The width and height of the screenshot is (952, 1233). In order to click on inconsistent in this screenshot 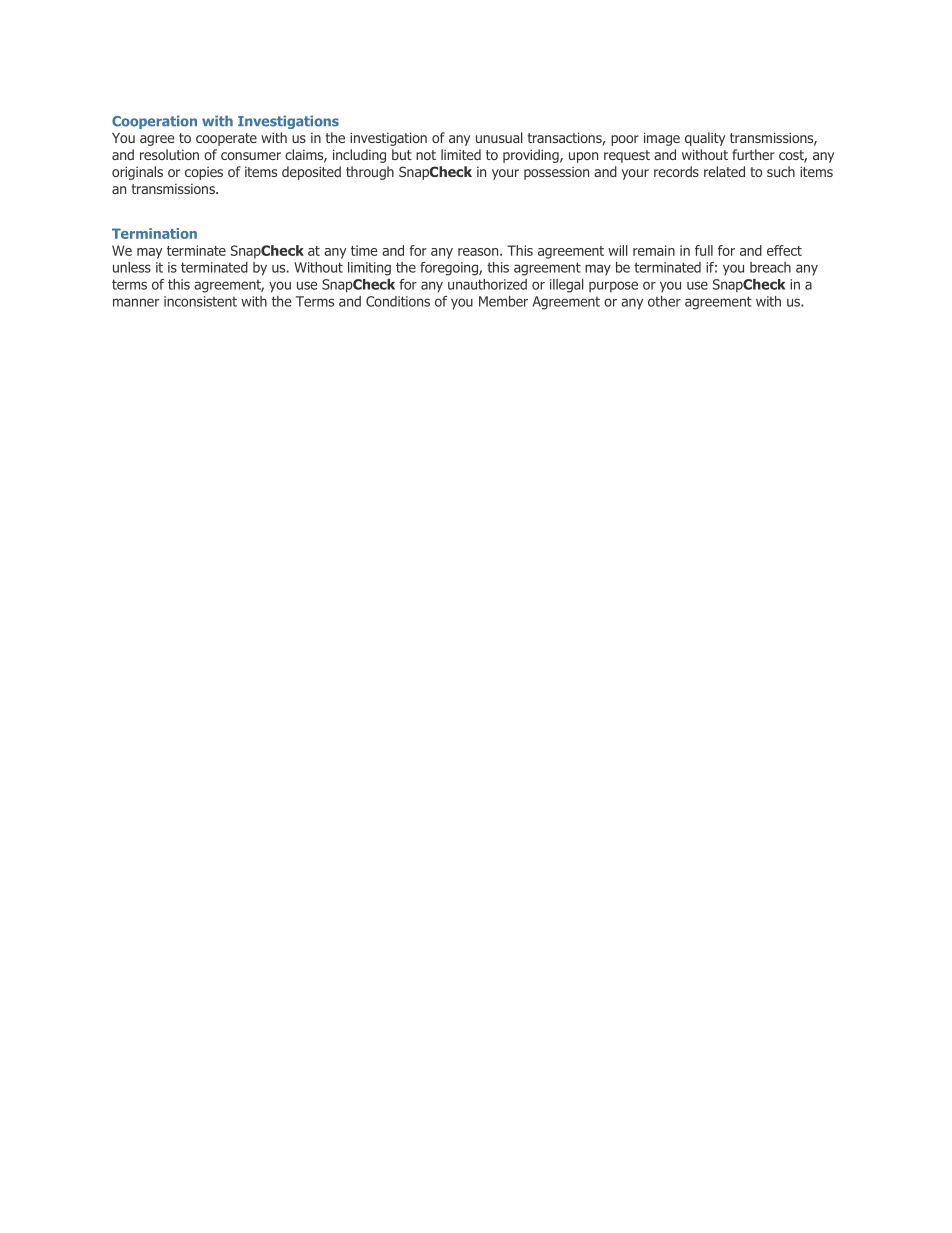, I will do `click(200, 301)`.
